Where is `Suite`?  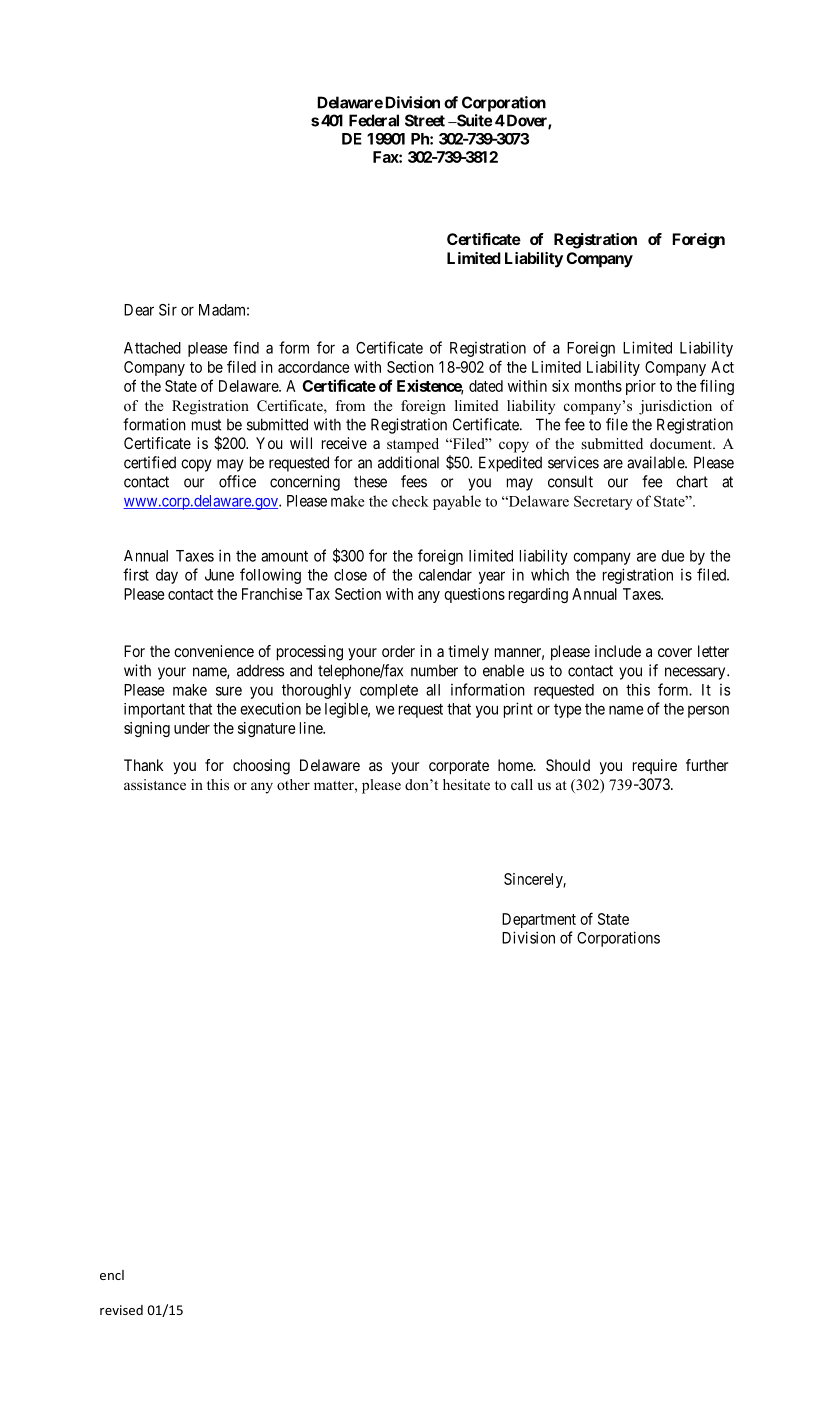 Suite is located at coordinates (473, 120).
